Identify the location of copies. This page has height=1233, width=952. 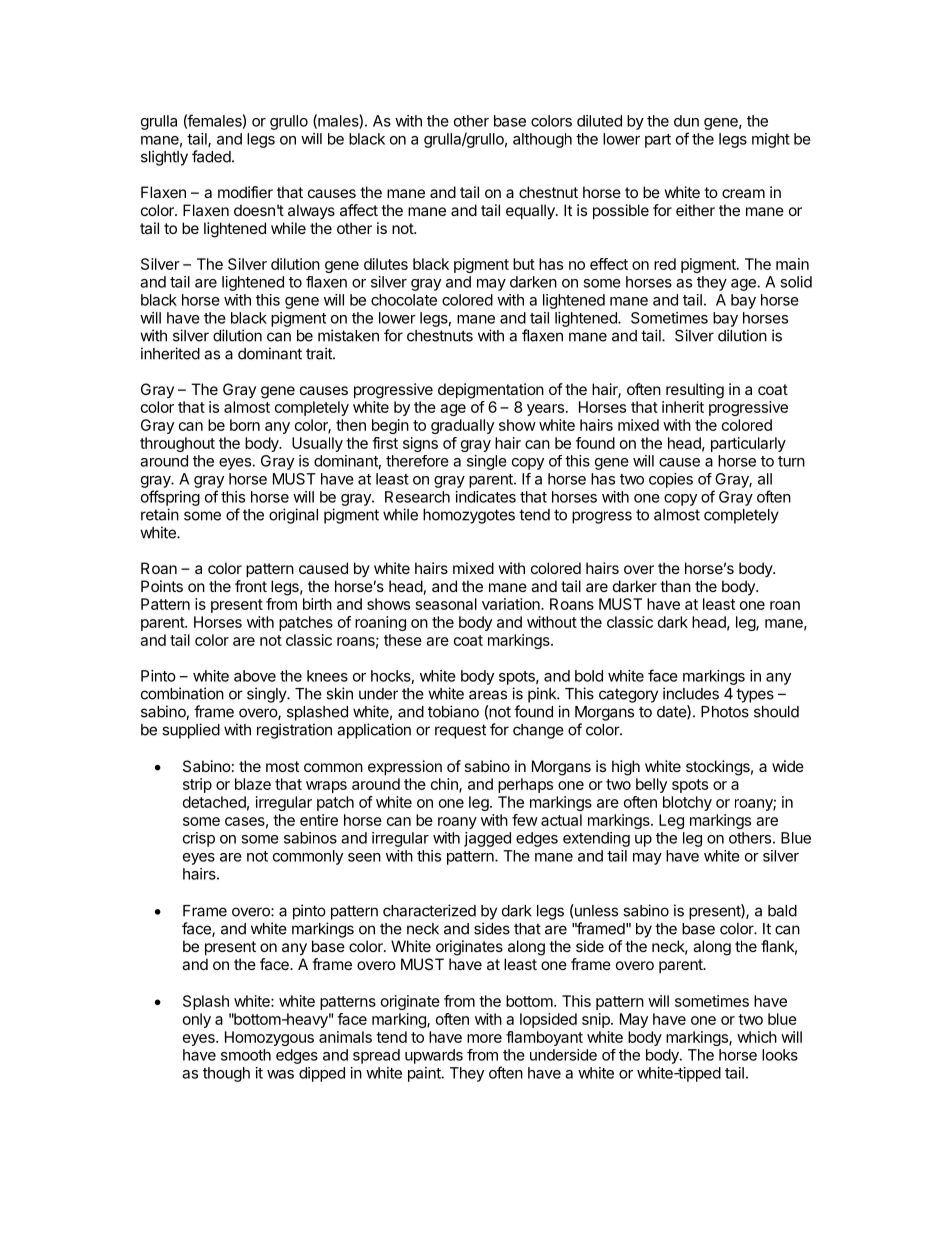
(671, 480).
